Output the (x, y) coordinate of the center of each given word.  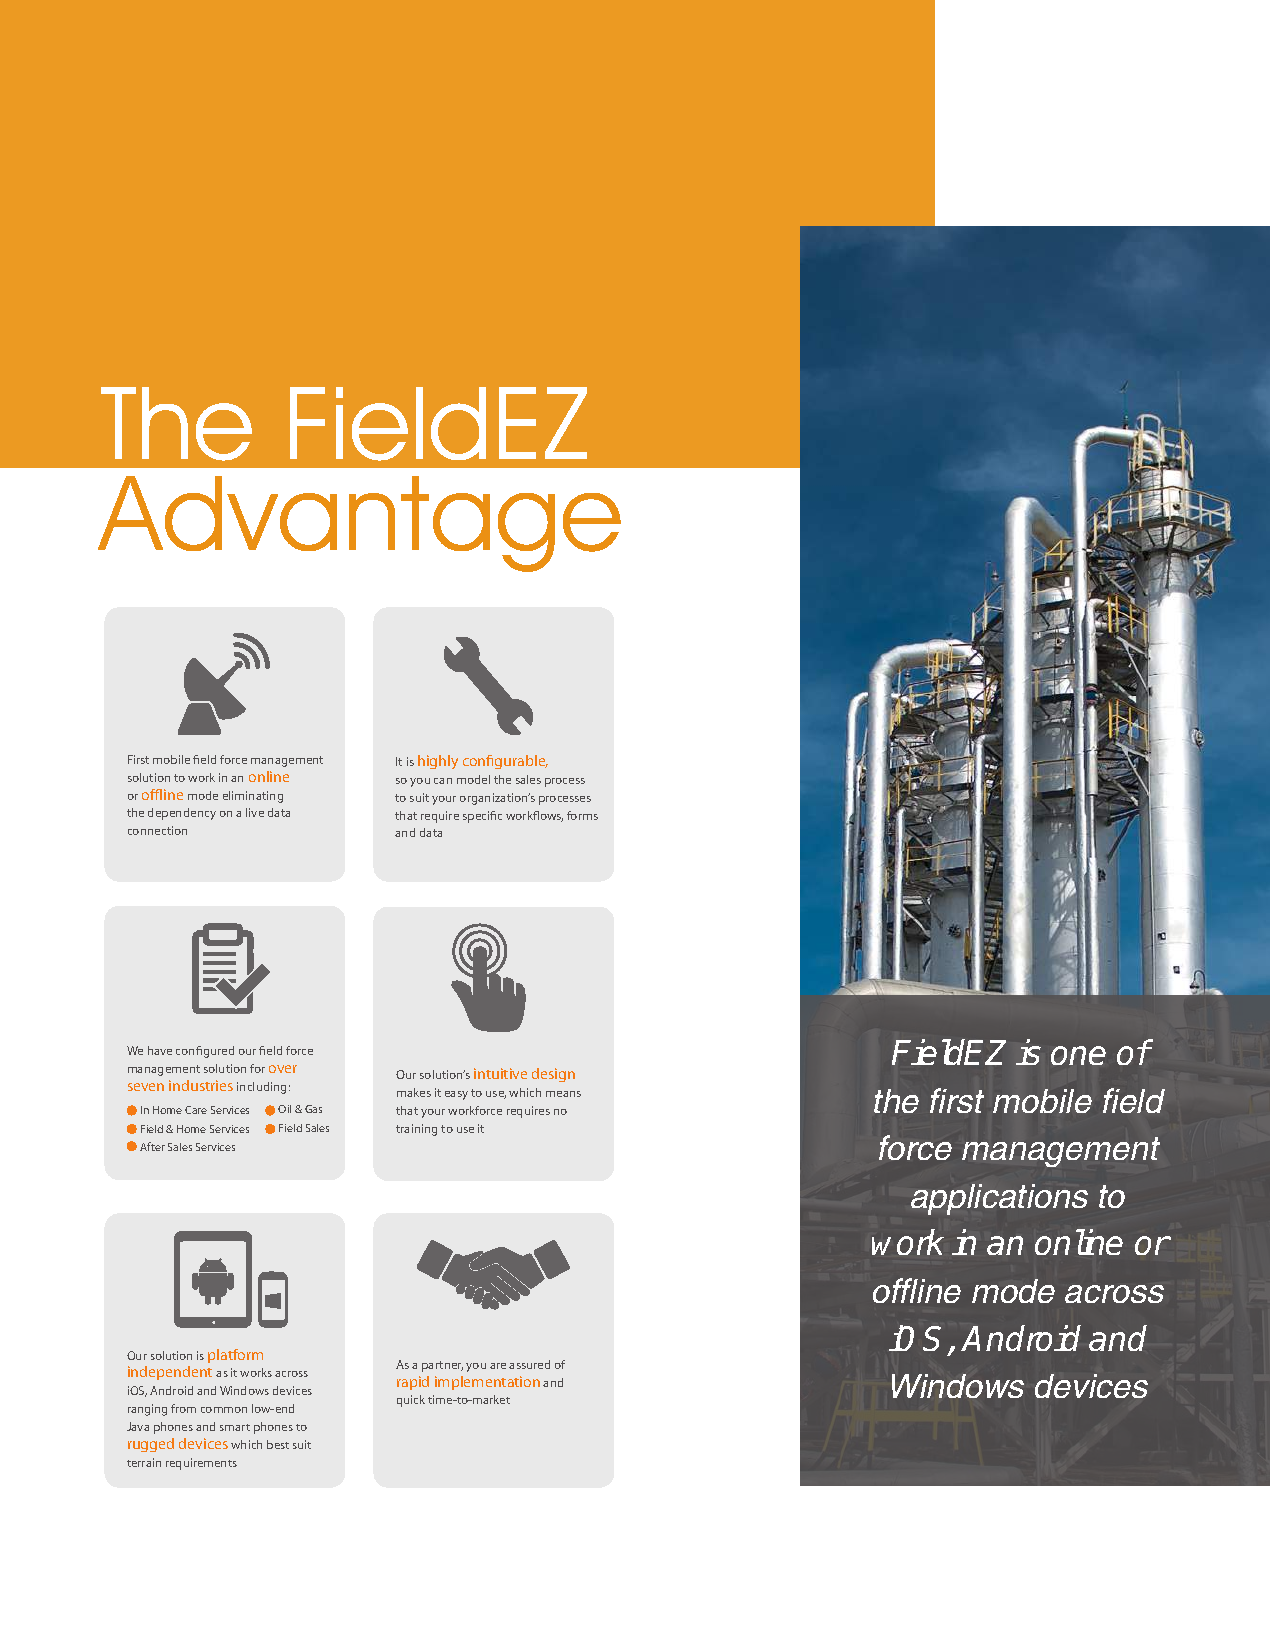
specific (482, 817)
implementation (487, 1383)
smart (235, 1427)
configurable (505, 762)
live (255, 812)
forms (582, 815)
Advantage (359, 524)
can (443, 781)
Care (196, 1110)
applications (999, 1199)
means (563, 1094)
